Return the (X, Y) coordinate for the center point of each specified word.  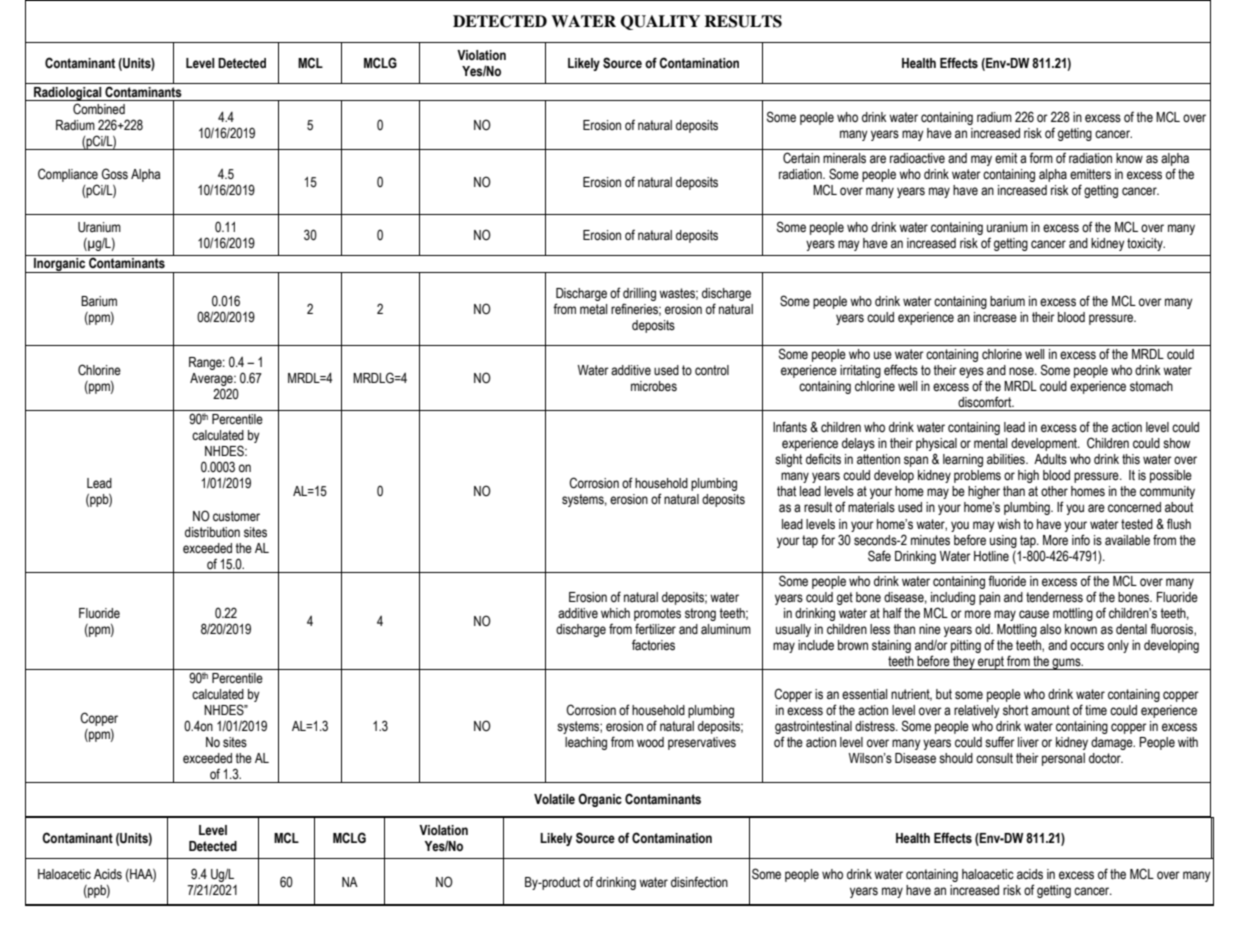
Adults (1050, 459)
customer (236, 516)
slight (788, 460)
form (1041, 157)
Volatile (554, 799)
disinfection (699, 882)
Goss (115, 174)
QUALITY (660, 22)
